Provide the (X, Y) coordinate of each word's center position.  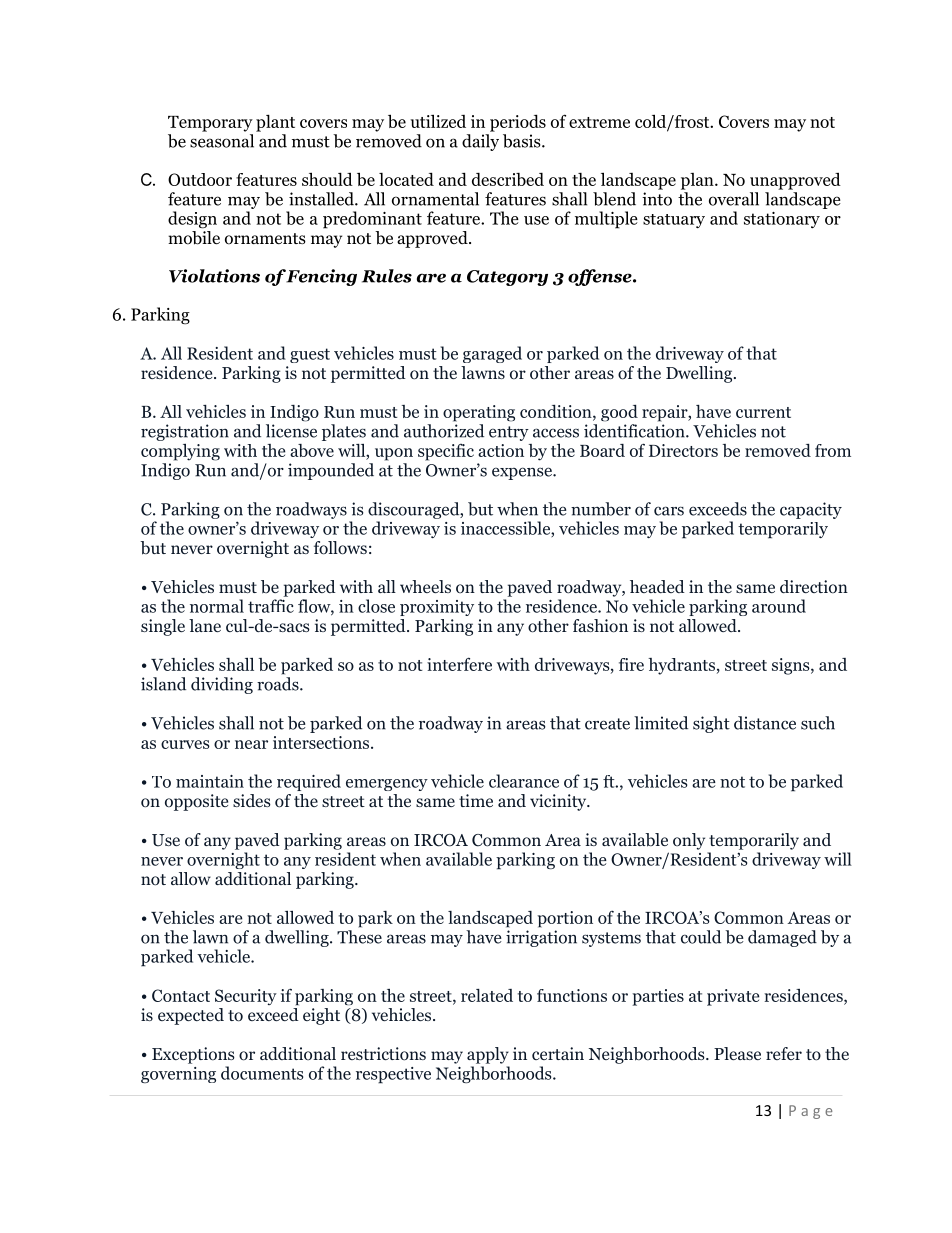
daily (480, 142)
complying (180, 452)
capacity (811, 510)
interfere (459, 664)
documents (262, 1073)
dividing (222, 685)
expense (523, 473)
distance (765, 723)
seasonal (222, 141)
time (476, 800)
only (689, 841)
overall (734, 199)
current (763, 412)
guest (310, 355)
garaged (492, 354)
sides (252, 800)
